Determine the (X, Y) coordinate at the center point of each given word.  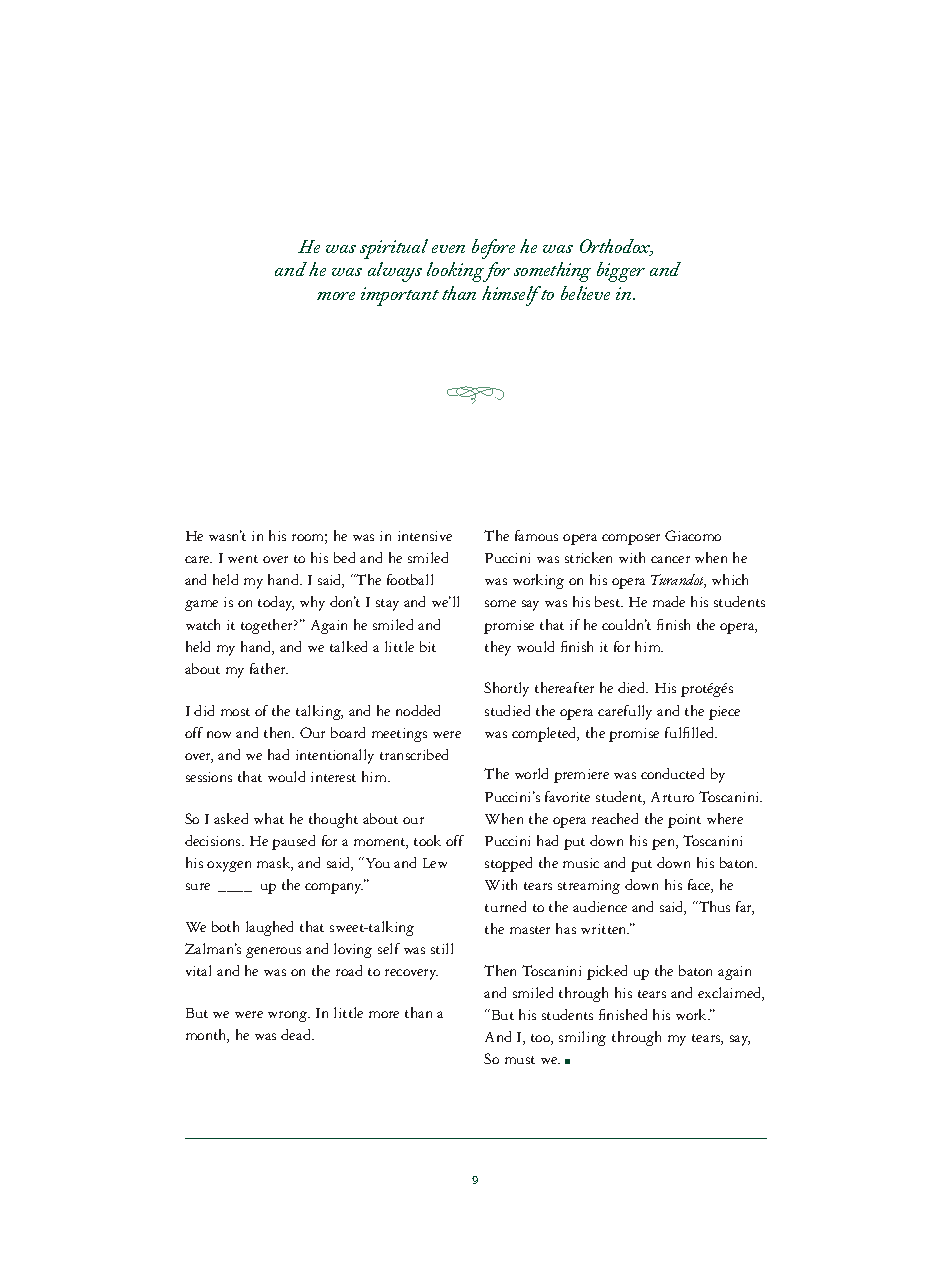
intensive (425, 536)
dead (297, 1034)
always (395, 272)
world (531, 773)
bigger (621, 272)
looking (457, 272)
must (520, 1060)
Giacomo (693, 535)
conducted (672, 773)
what (269, 818)
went (243, 559)
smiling (582, 1038)
